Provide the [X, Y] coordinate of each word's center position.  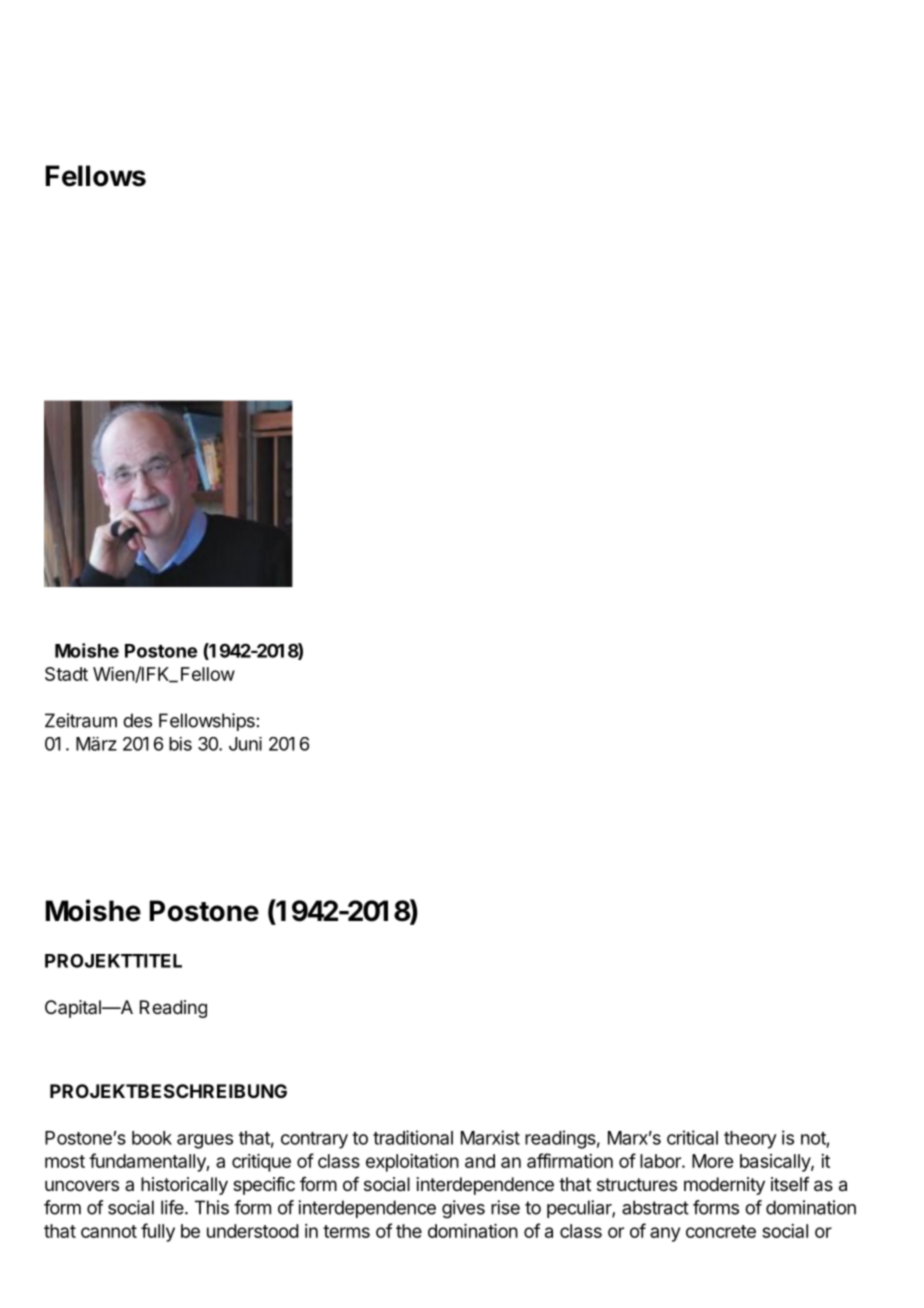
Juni [245, 744]
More [712, 1161]
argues [205, 1141]
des [137, 720]
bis [180, 744]
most [65, 1161]
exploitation [412, 1163]
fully [158, 1232]
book [152, 1138]
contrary [314, 1140]
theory [750, 1140]
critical [692, 1137]
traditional [413, 1137]
